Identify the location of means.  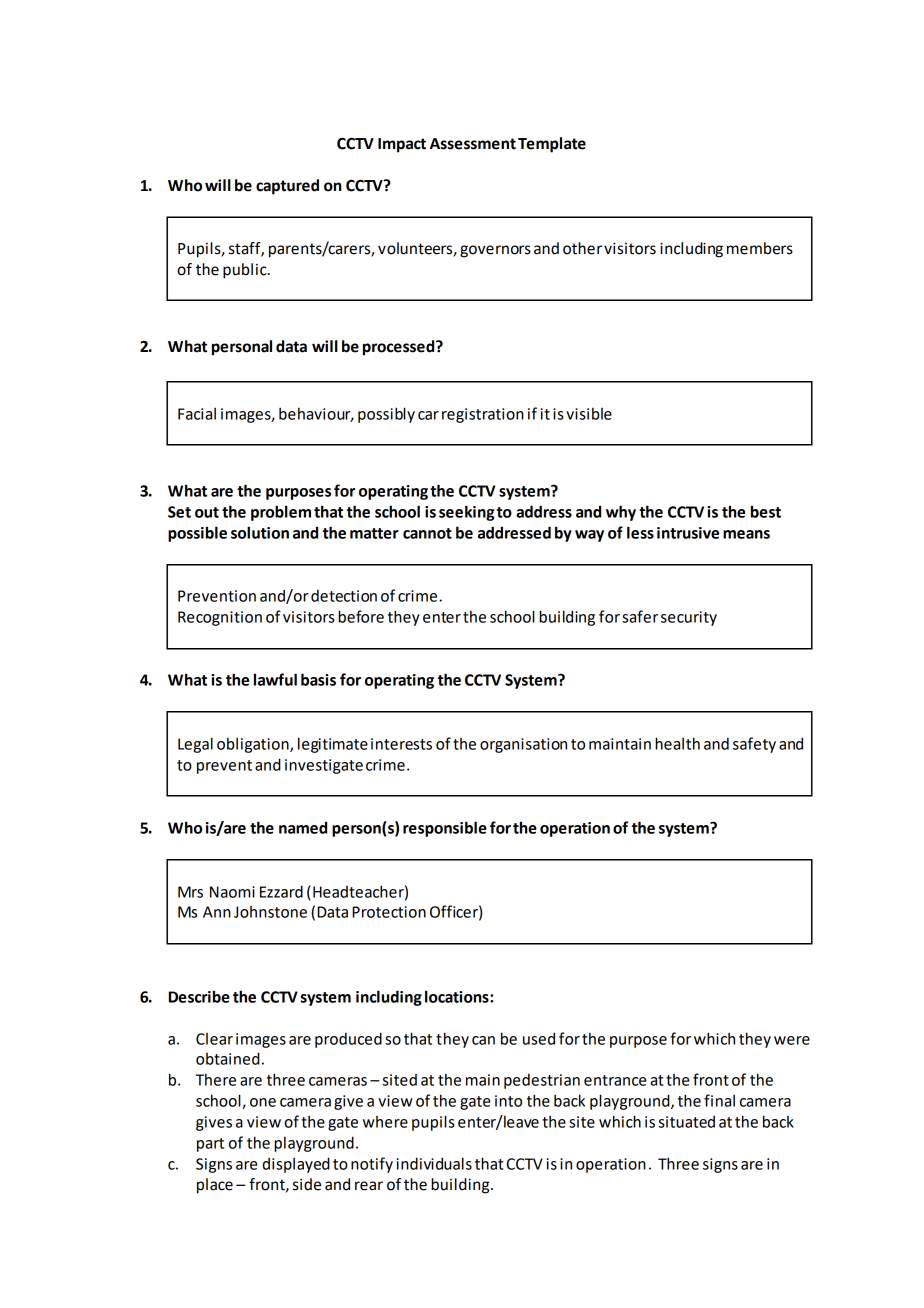
(746, 534).
